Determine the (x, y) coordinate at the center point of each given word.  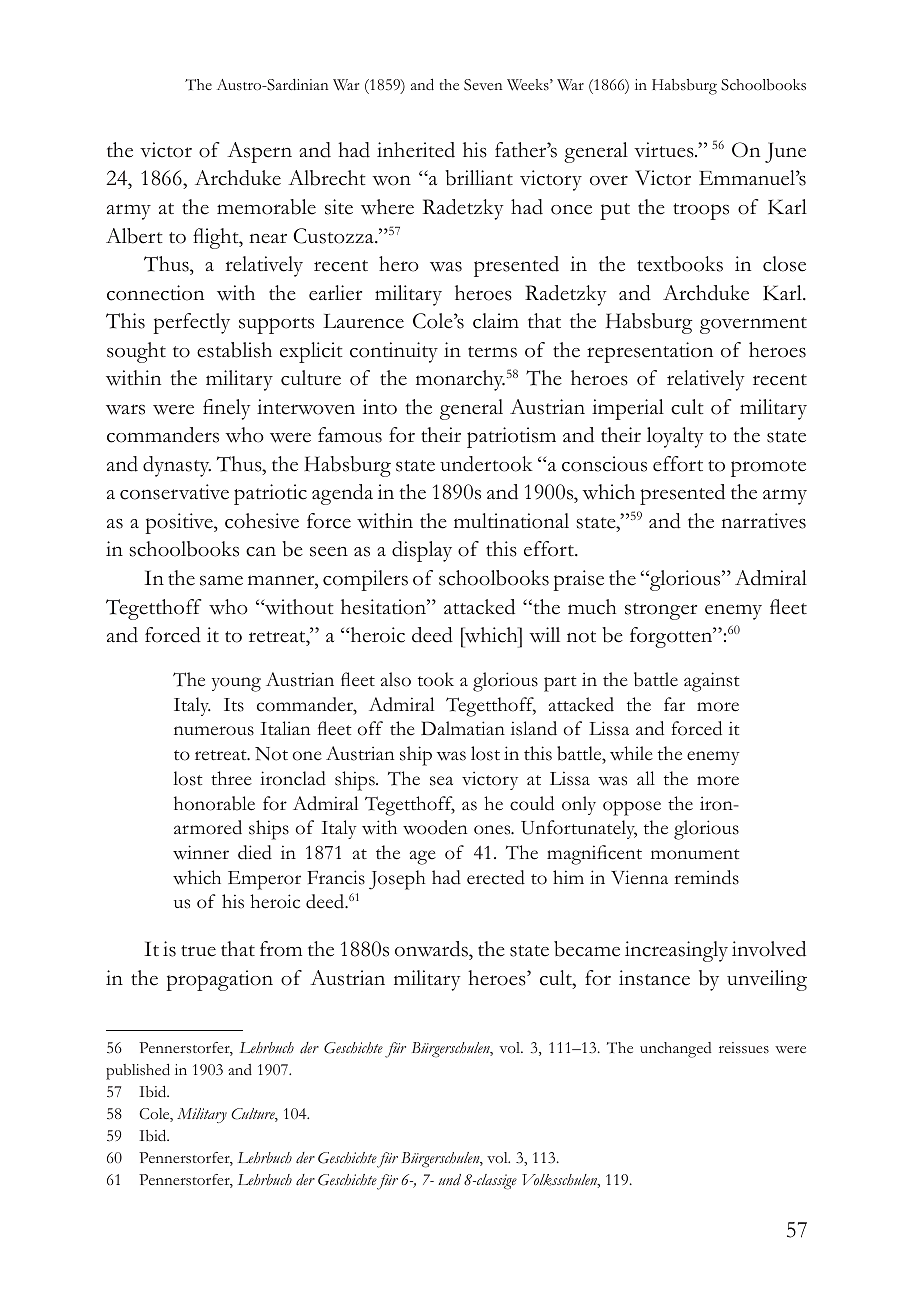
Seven (483, 85)
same (221, 580)
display (422, 551)
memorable (266, 207)
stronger (661, 611)
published (138, 1072)
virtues (665, 150)
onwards (433, 949)
